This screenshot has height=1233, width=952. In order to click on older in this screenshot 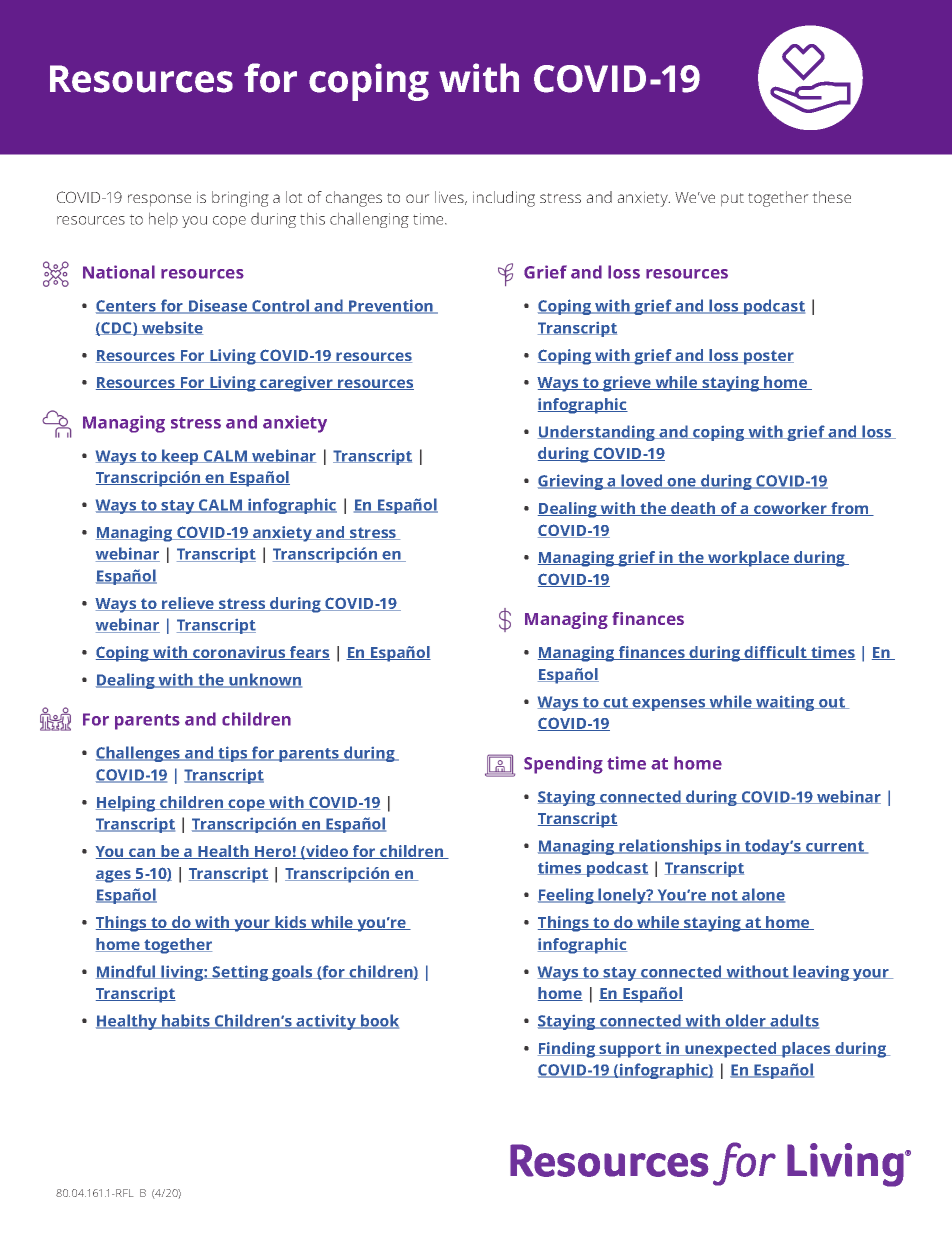, I will do `click(746, 1021)`.
